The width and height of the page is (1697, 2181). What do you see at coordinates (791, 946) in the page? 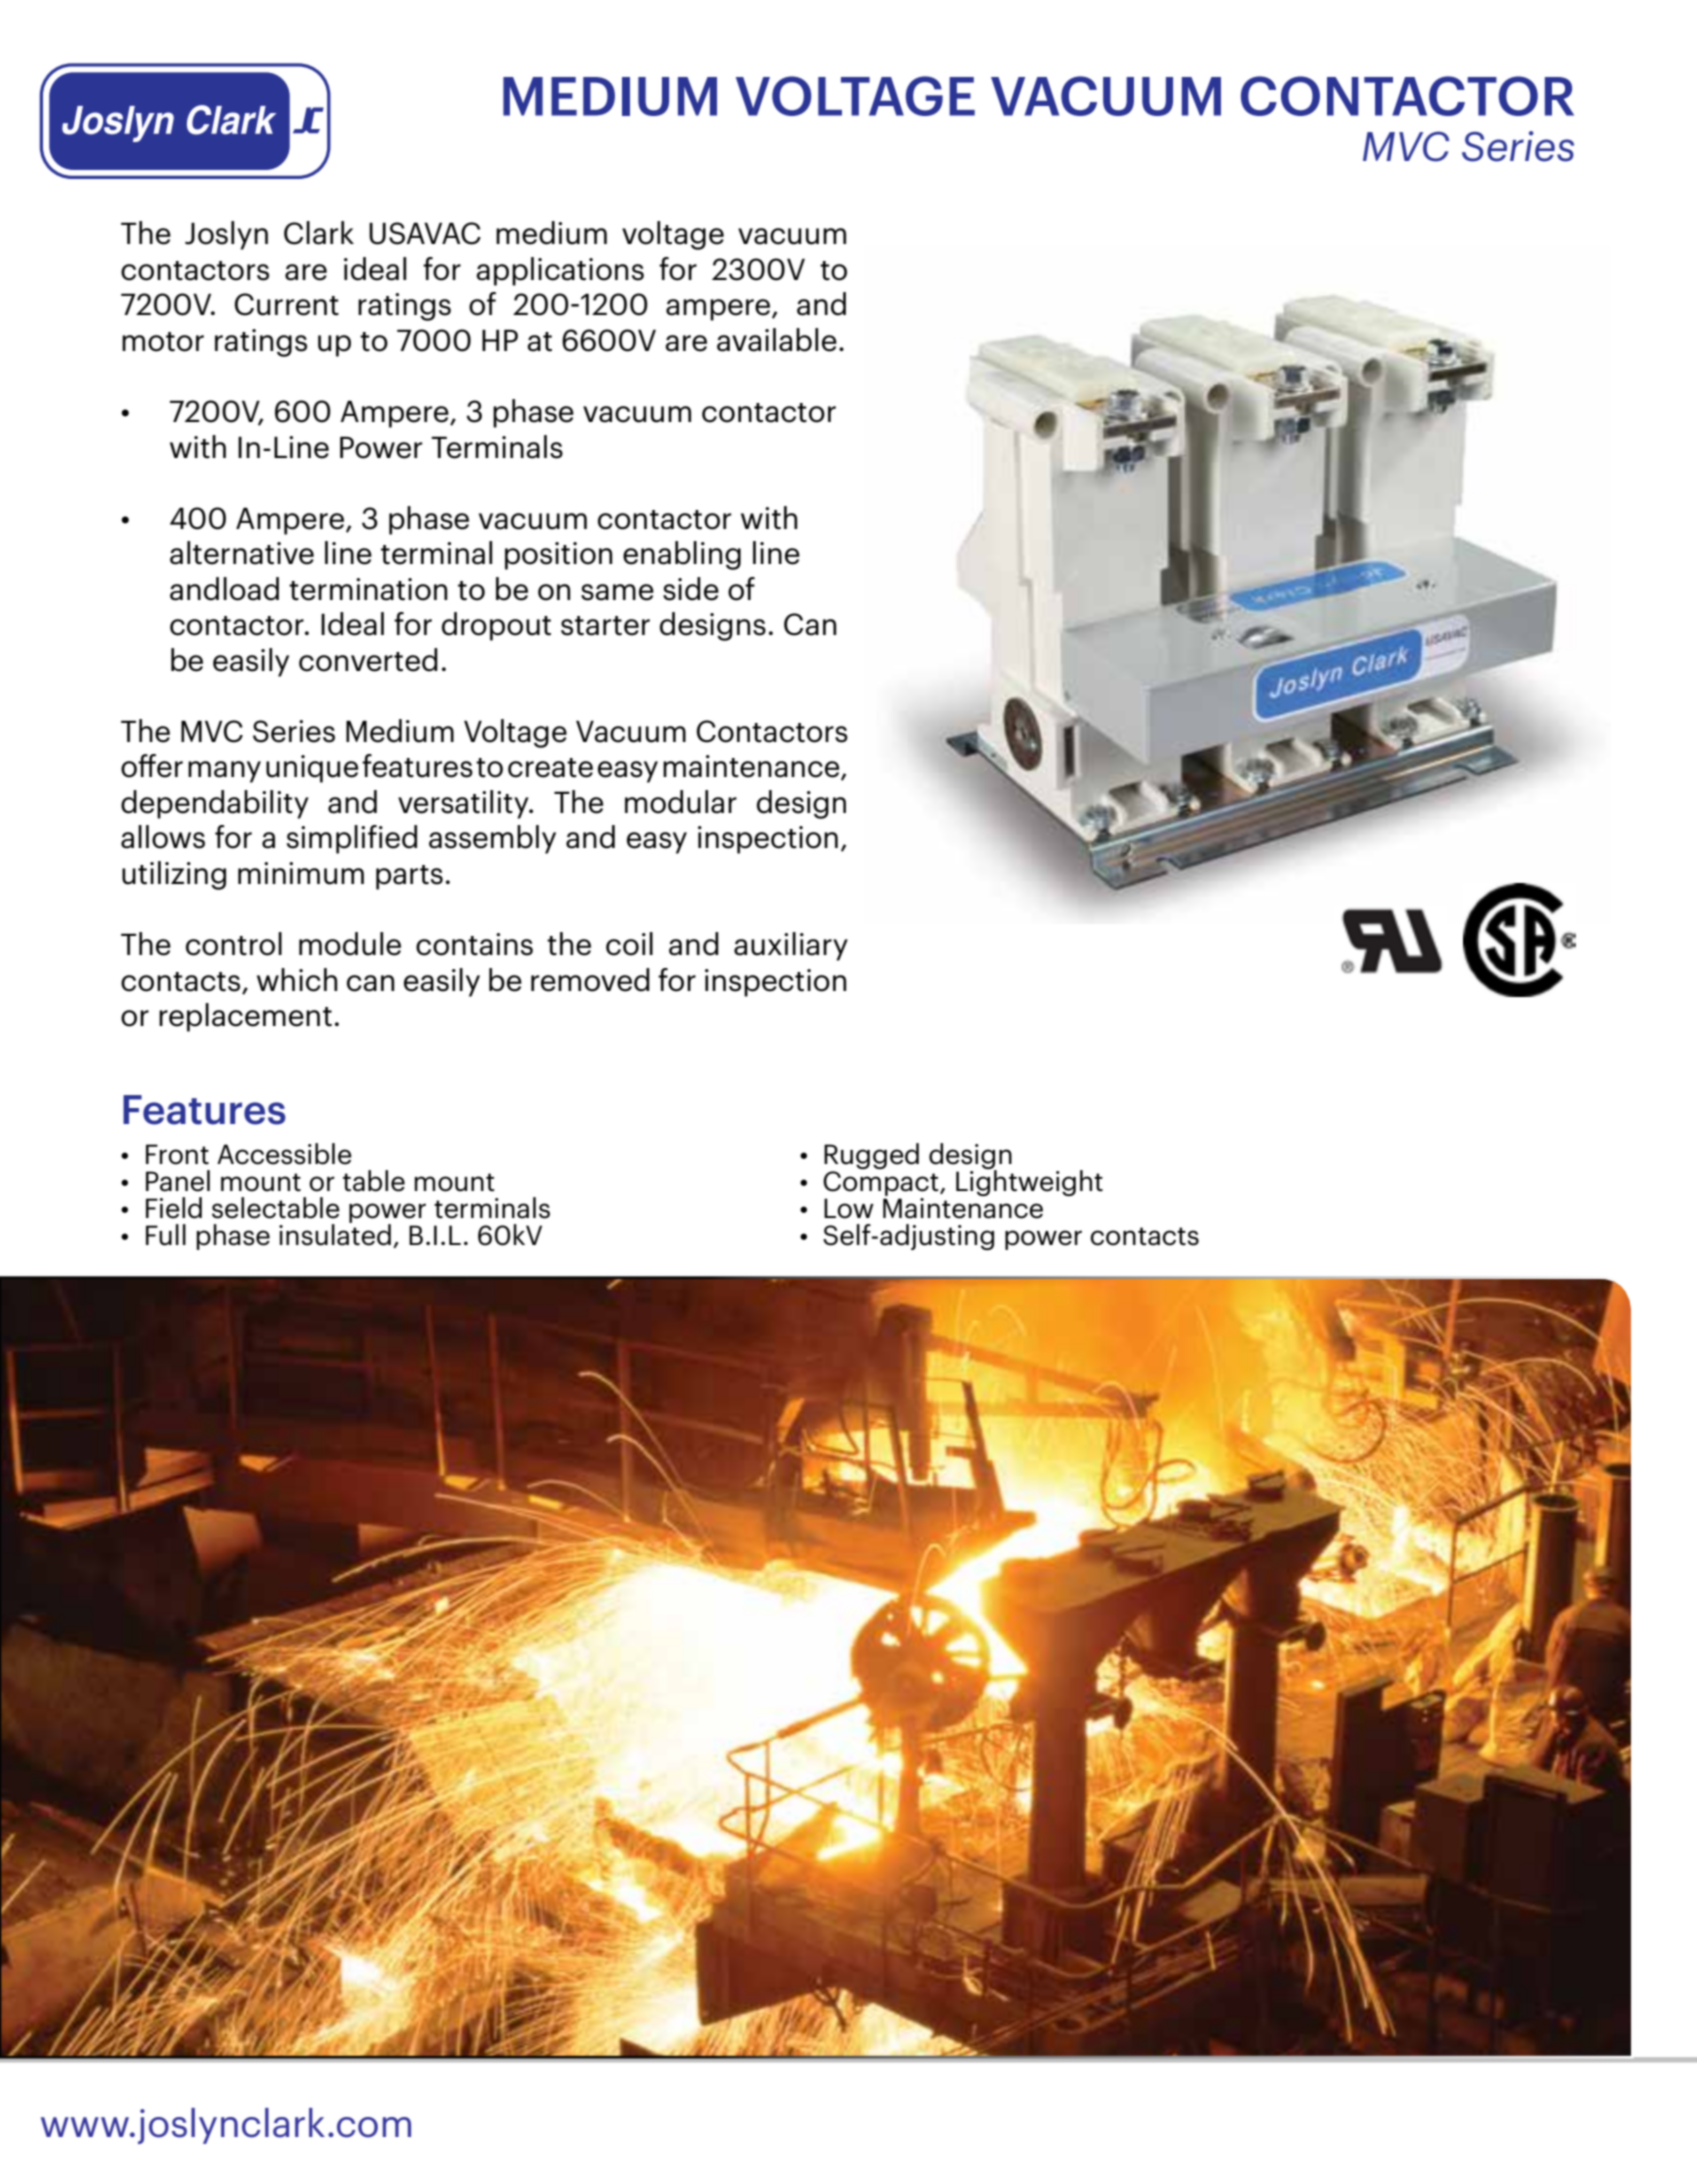
I see `auxiliary` at bounding box center [791, 946].
